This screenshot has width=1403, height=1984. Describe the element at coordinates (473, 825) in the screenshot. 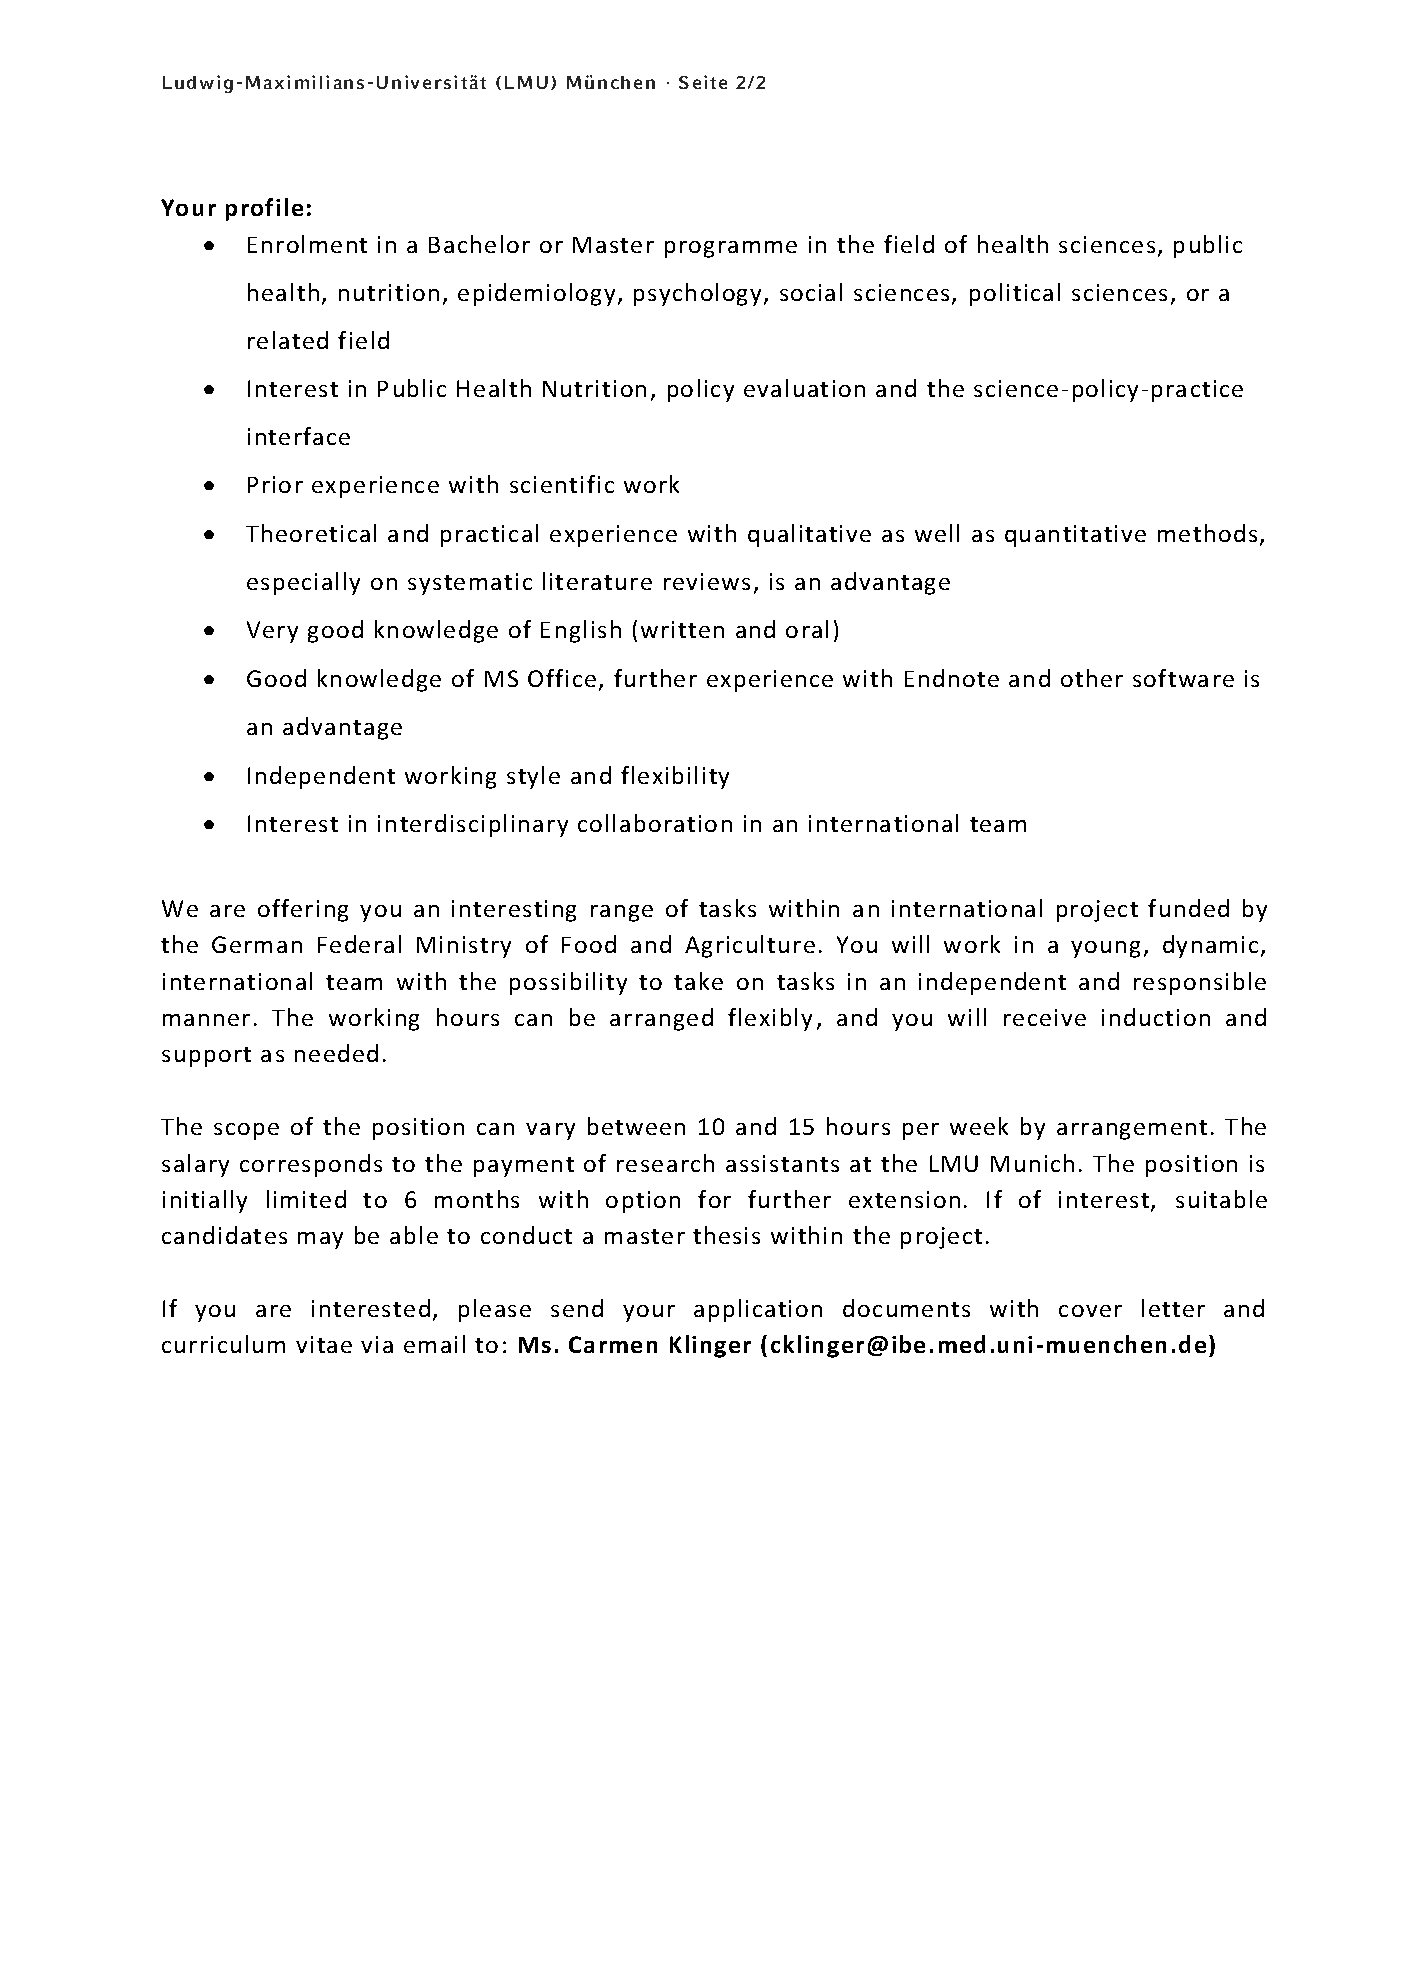

I see `interdisciplinary` at that location.
